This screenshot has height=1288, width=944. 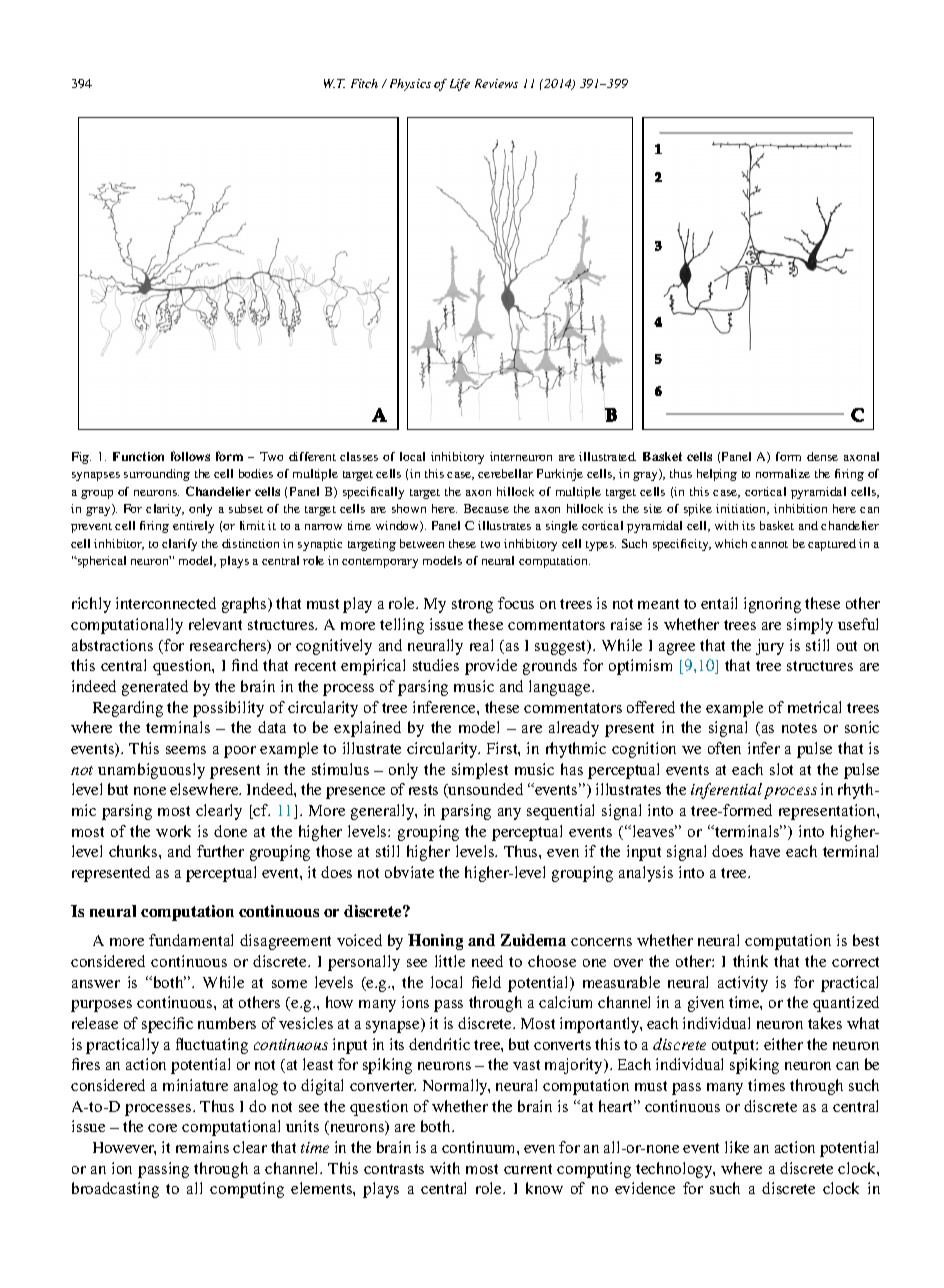 I want to click on normalize, so click(x=783, y=473).
